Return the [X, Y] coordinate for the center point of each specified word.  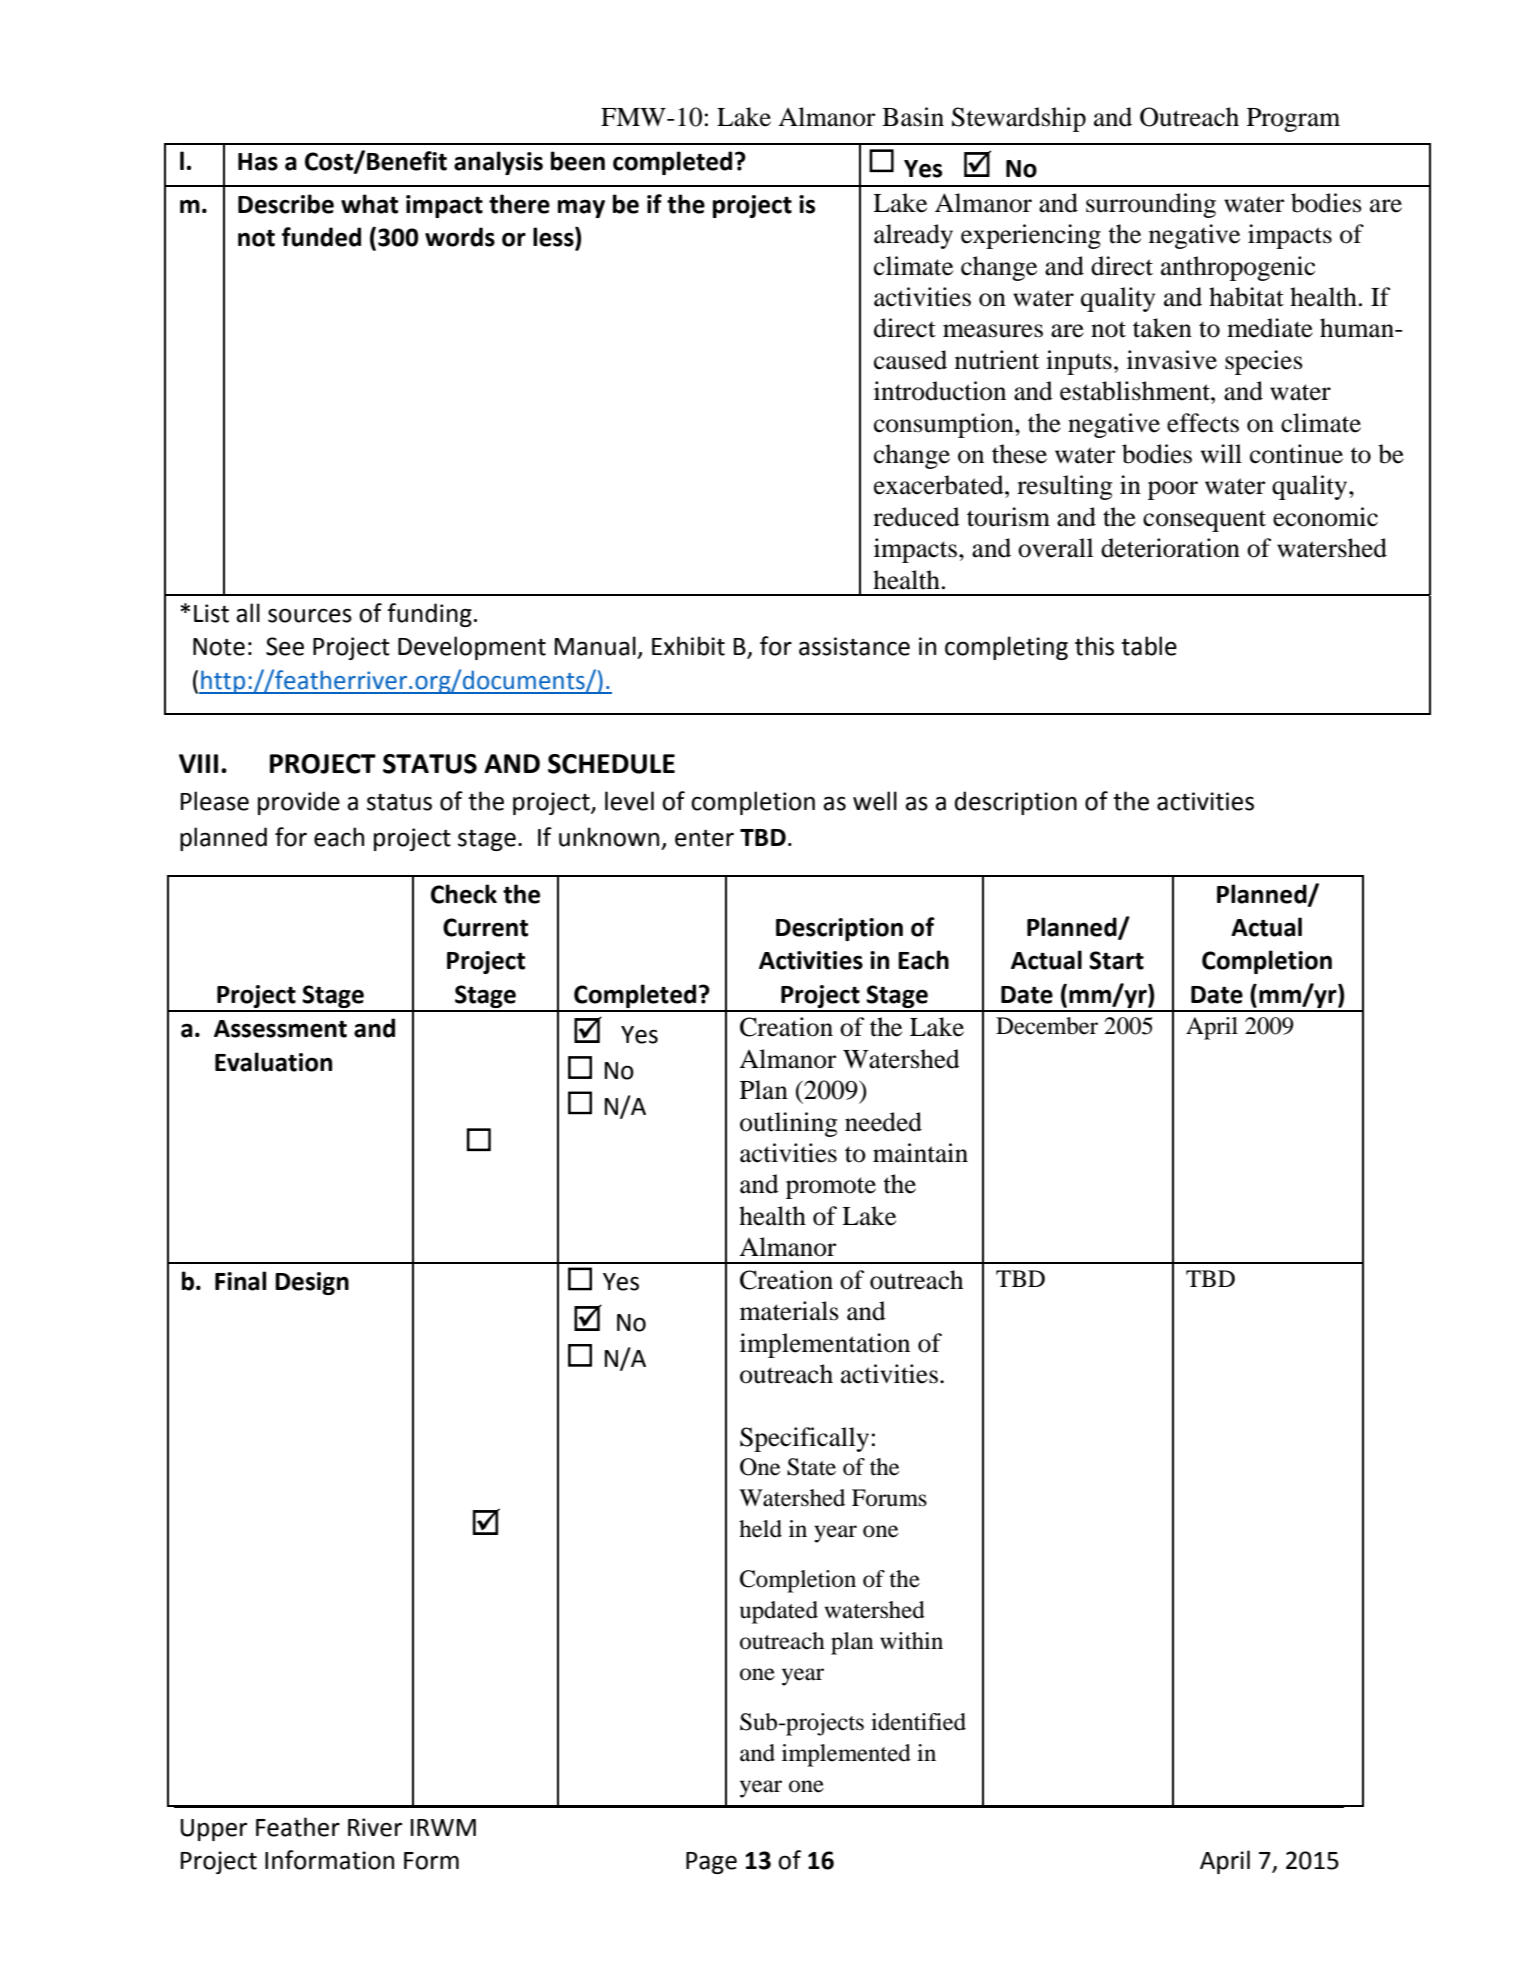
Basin [913, 117]
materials [789, 1311]
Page [711, 1863]
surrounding [1151, 205]
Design [312, 1283]
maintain [920, 1153]
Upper [213, 1830]
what [369, 204]
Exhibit [688, 646]
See [285, 646]
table [1149, 646]
